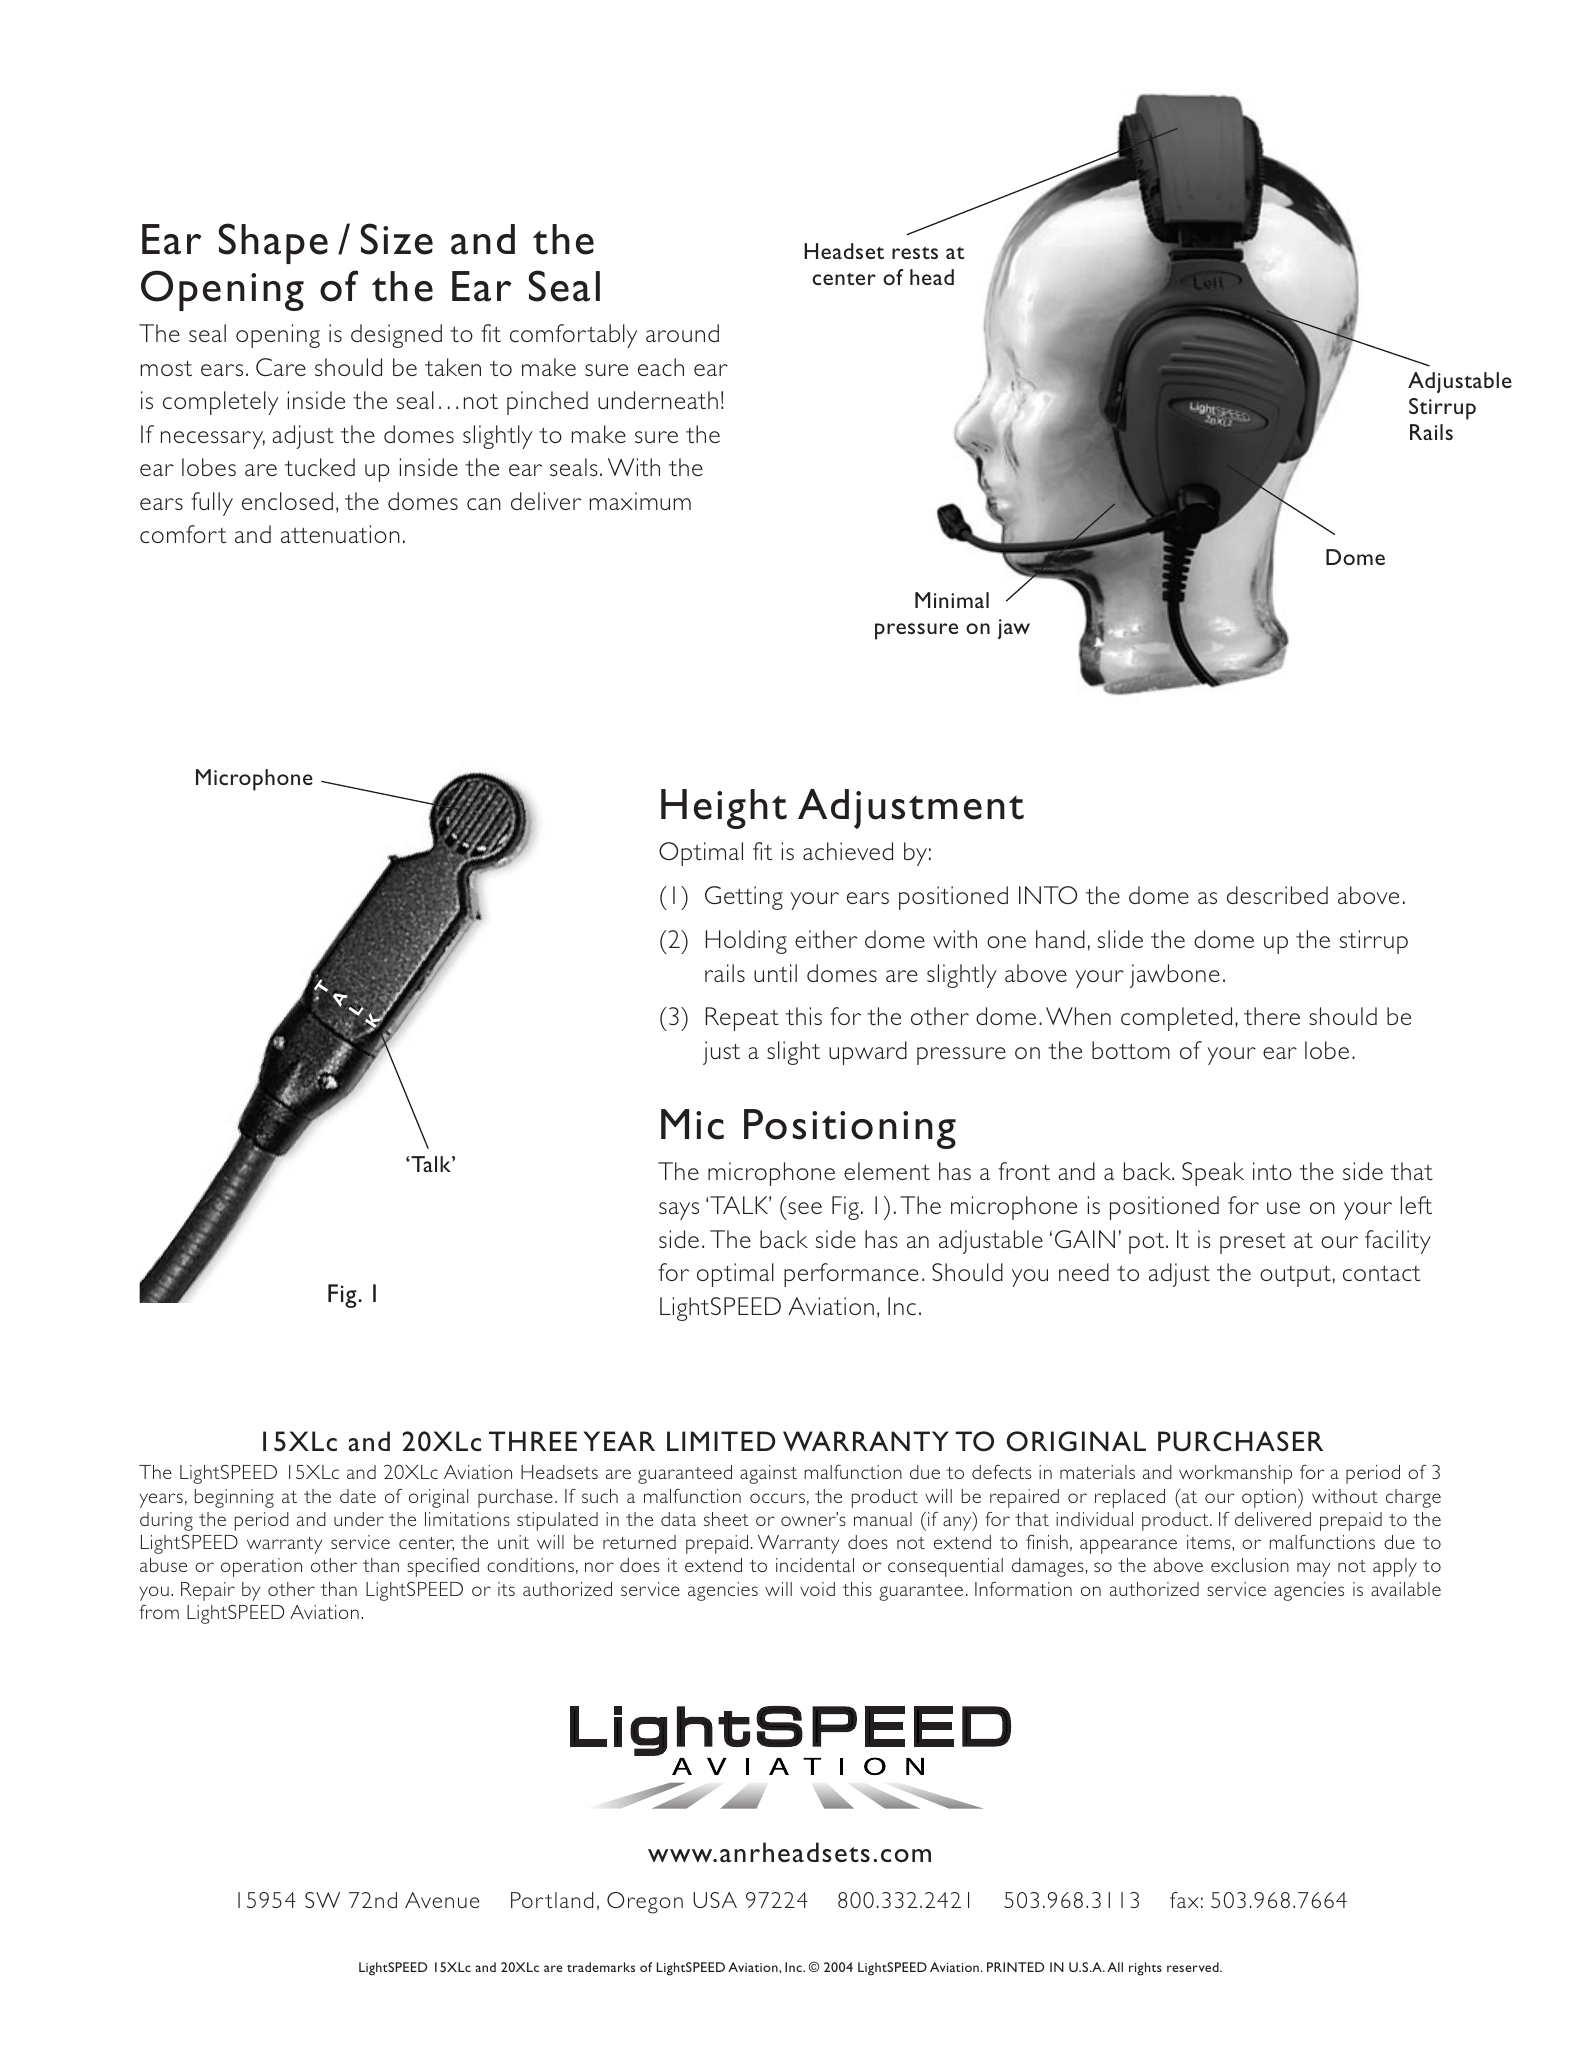  What do you see at coordinates (1269, 1498) in the screenshot?
I see `option` at bounding box center [1269, 1498].
